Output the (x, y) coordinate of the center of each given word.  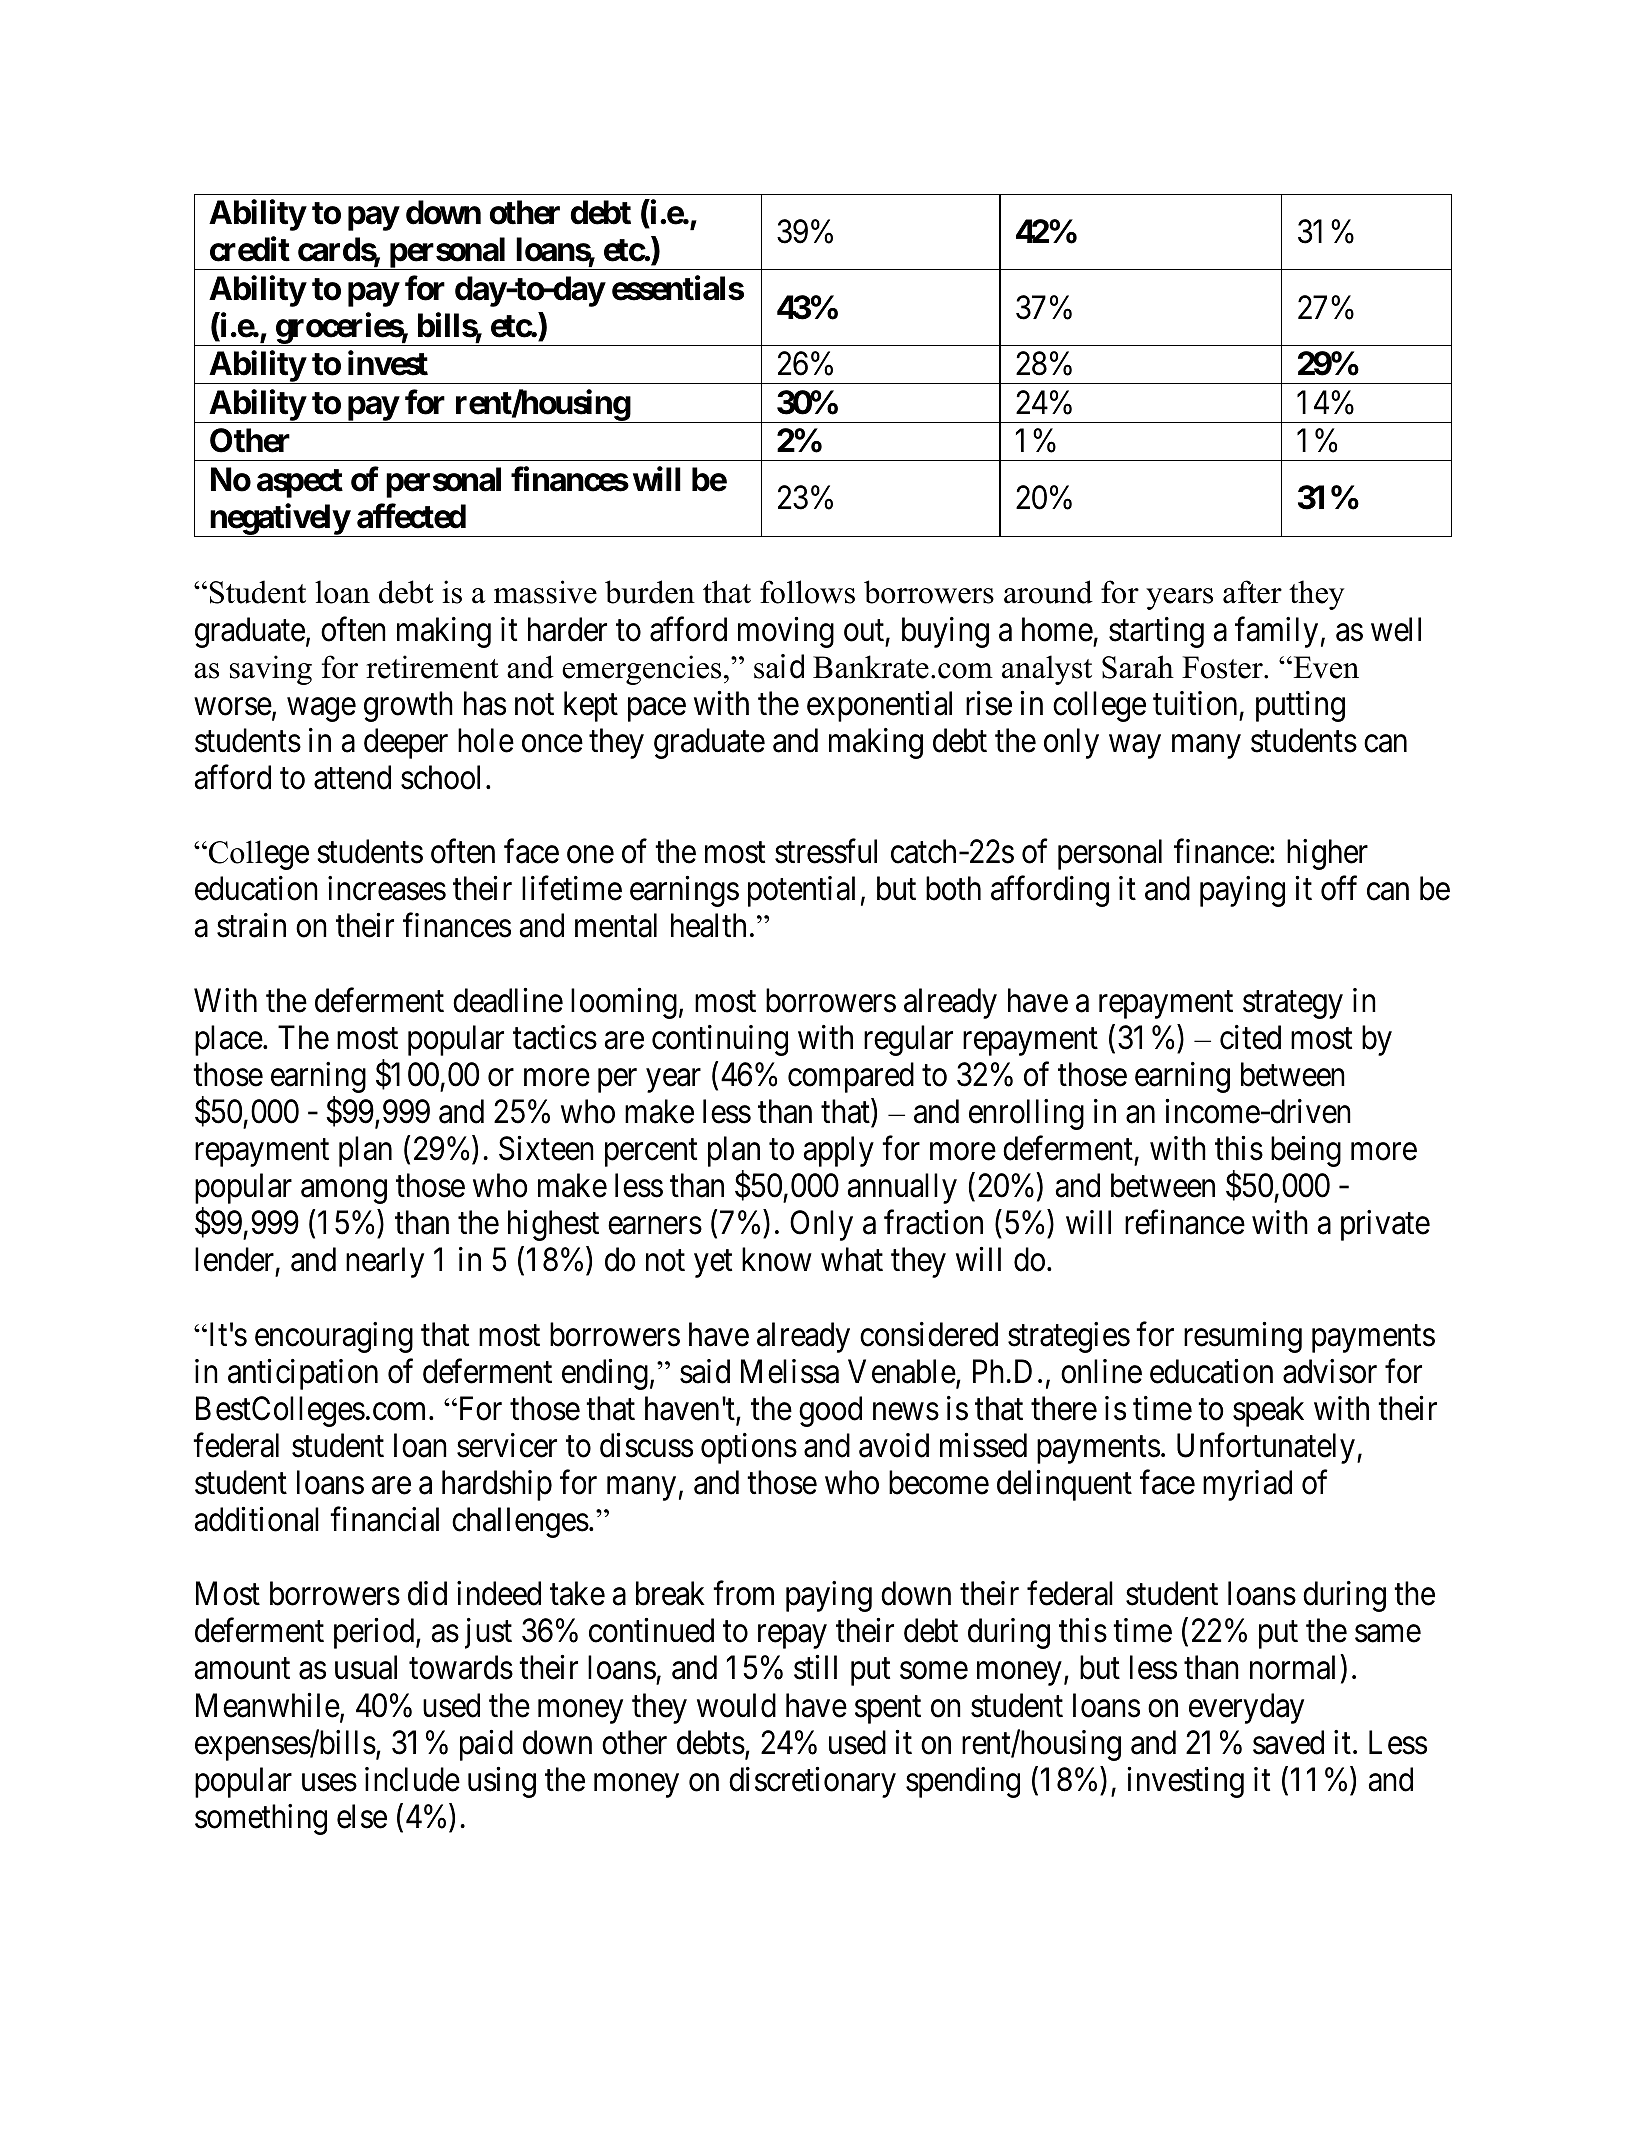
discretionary (812, 1782)
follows (807, 592)
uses (329, 1783)
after (1252, 592)
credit (250, 249)
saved (1288, 1742)
